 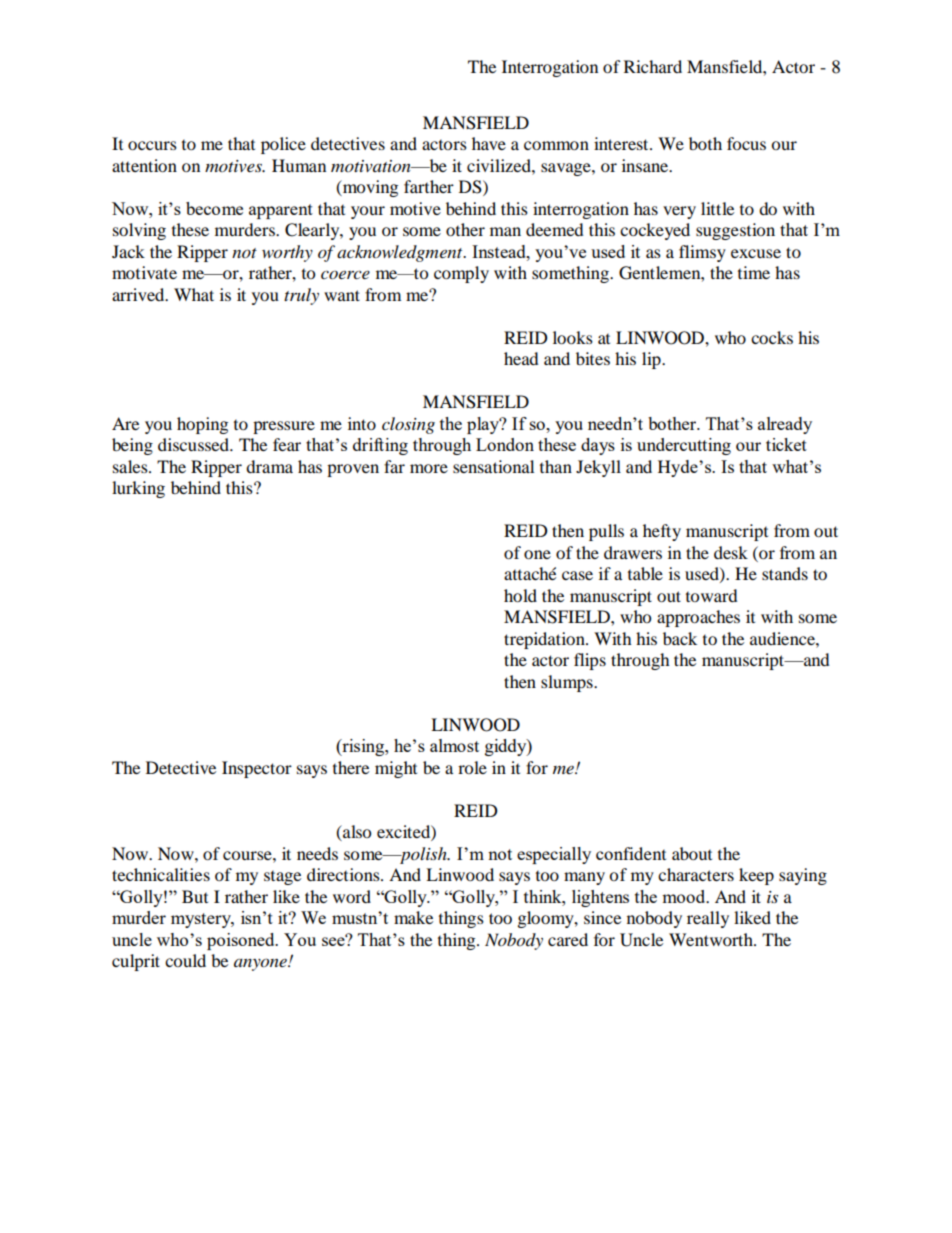 What do you see at coordinates (489, 143) in the screenshot?
I see `have` at bounding box center [489, 143].
